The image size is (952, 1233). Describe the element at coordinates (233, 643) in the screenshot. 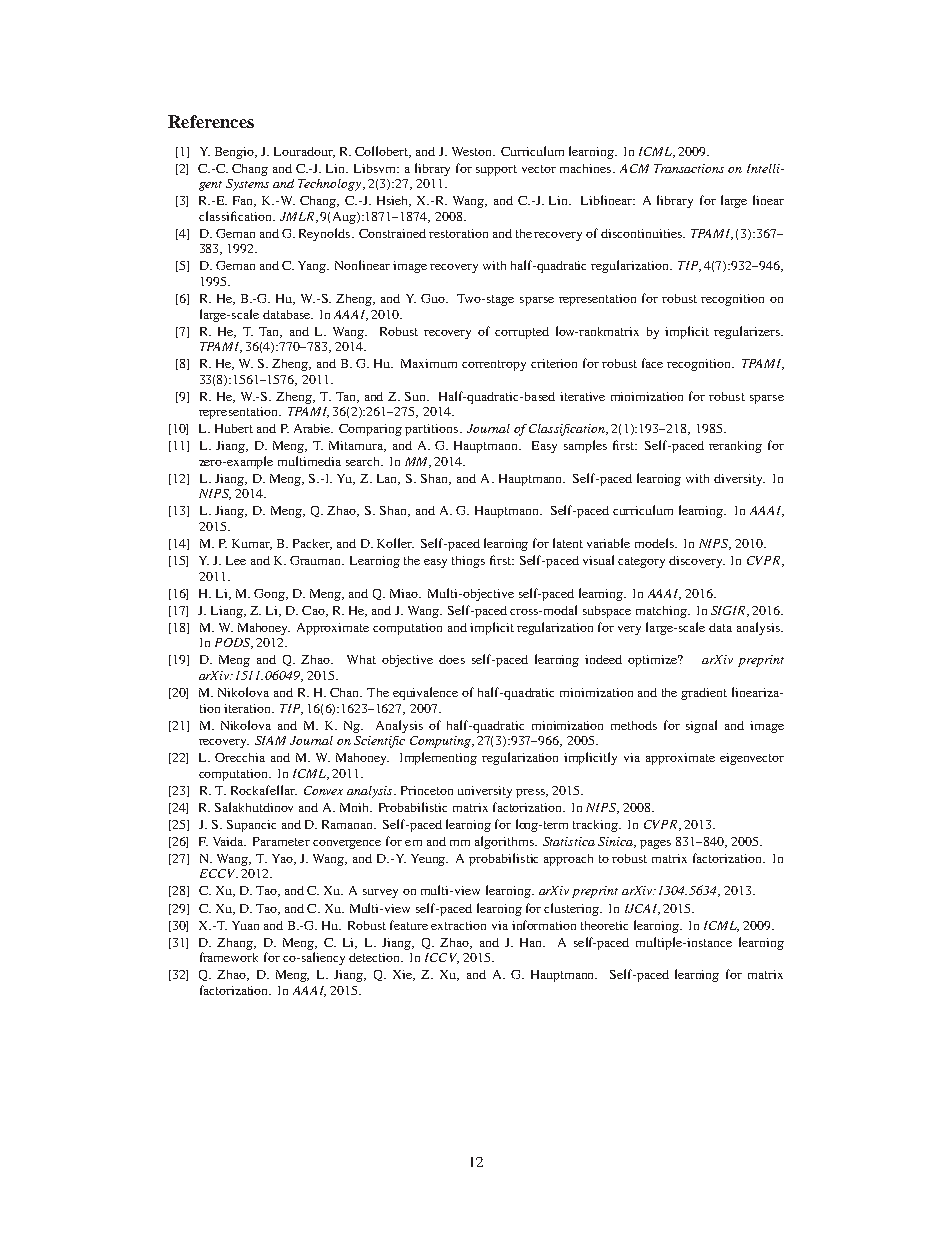

I see `PODS` at that location.
